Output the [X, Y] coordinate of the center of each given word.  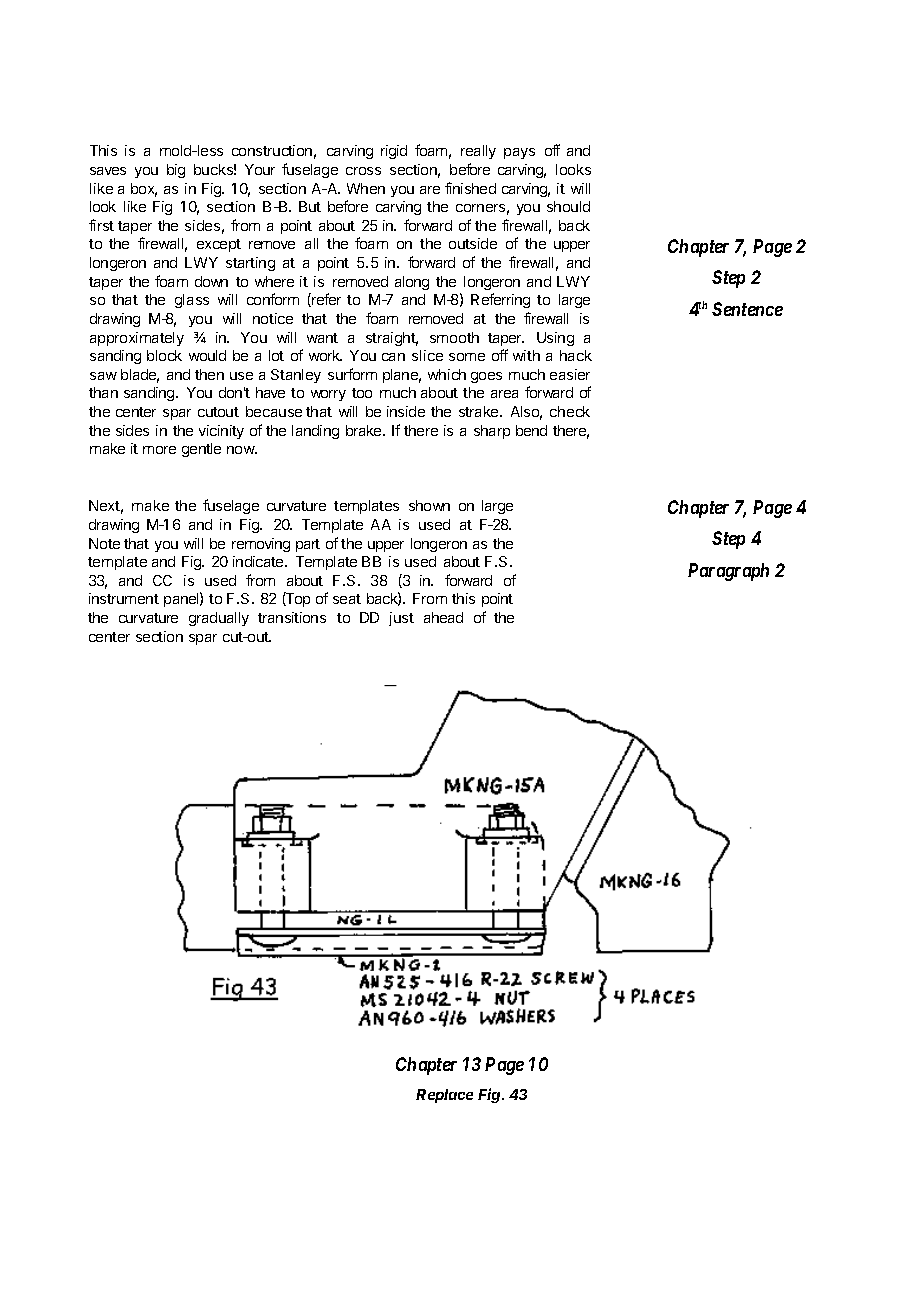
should [568, 206]
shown [429, 505]
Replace [444, 1096]
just [401, 619]
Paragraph [728, 572]
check [570, 411]
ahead [443, 617]
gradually [219, 619]
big [176, 171]
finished [470, 188]
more [159, 450]
